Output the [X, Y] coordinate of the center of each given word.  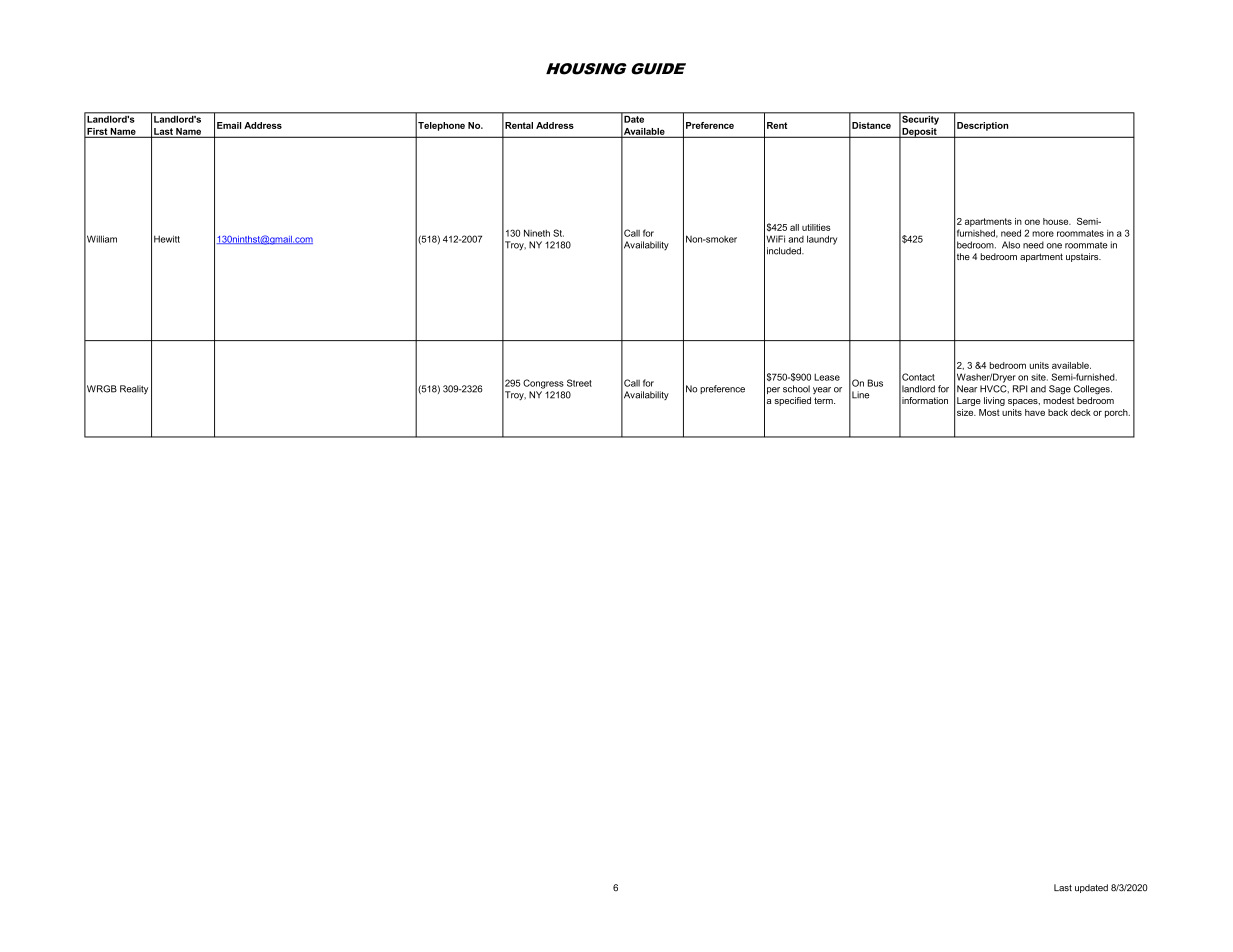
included [785, 251]
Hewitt [167, 239]
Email [229, 125]
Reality [134, 389]
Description [982, 126]
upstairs [1083, 257]
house [1057, 221]
